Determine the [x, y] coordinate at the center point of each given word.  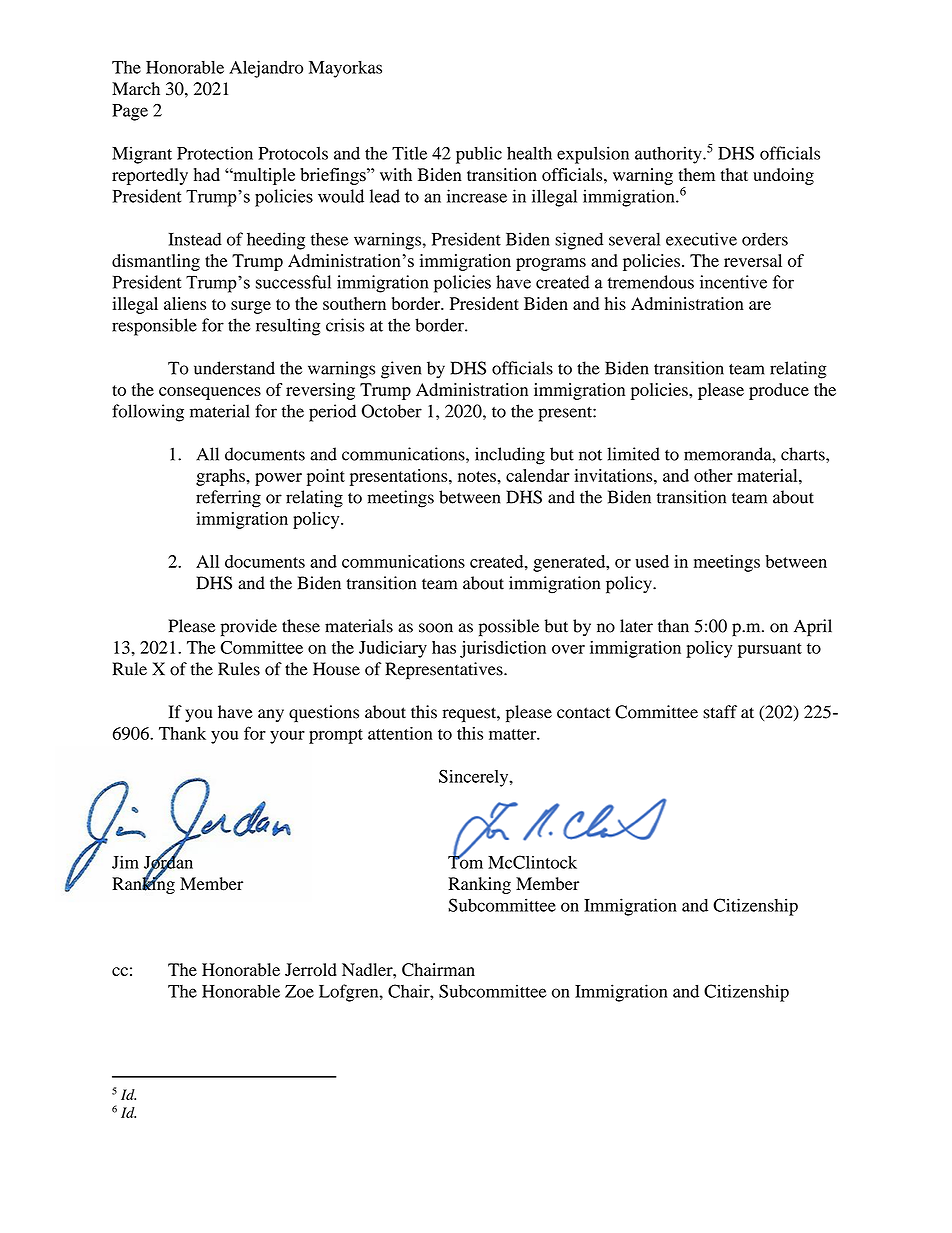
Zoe [299, 991]
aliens [185, 303]
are [760, 305]
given [401, 370]
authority [669, 155]
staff [720, 712]
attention [400, 733]
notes [478, 476]
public [479, 155]
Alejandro [266, 69]
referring [228, 499]
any [271, 715]
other [713, 475]
